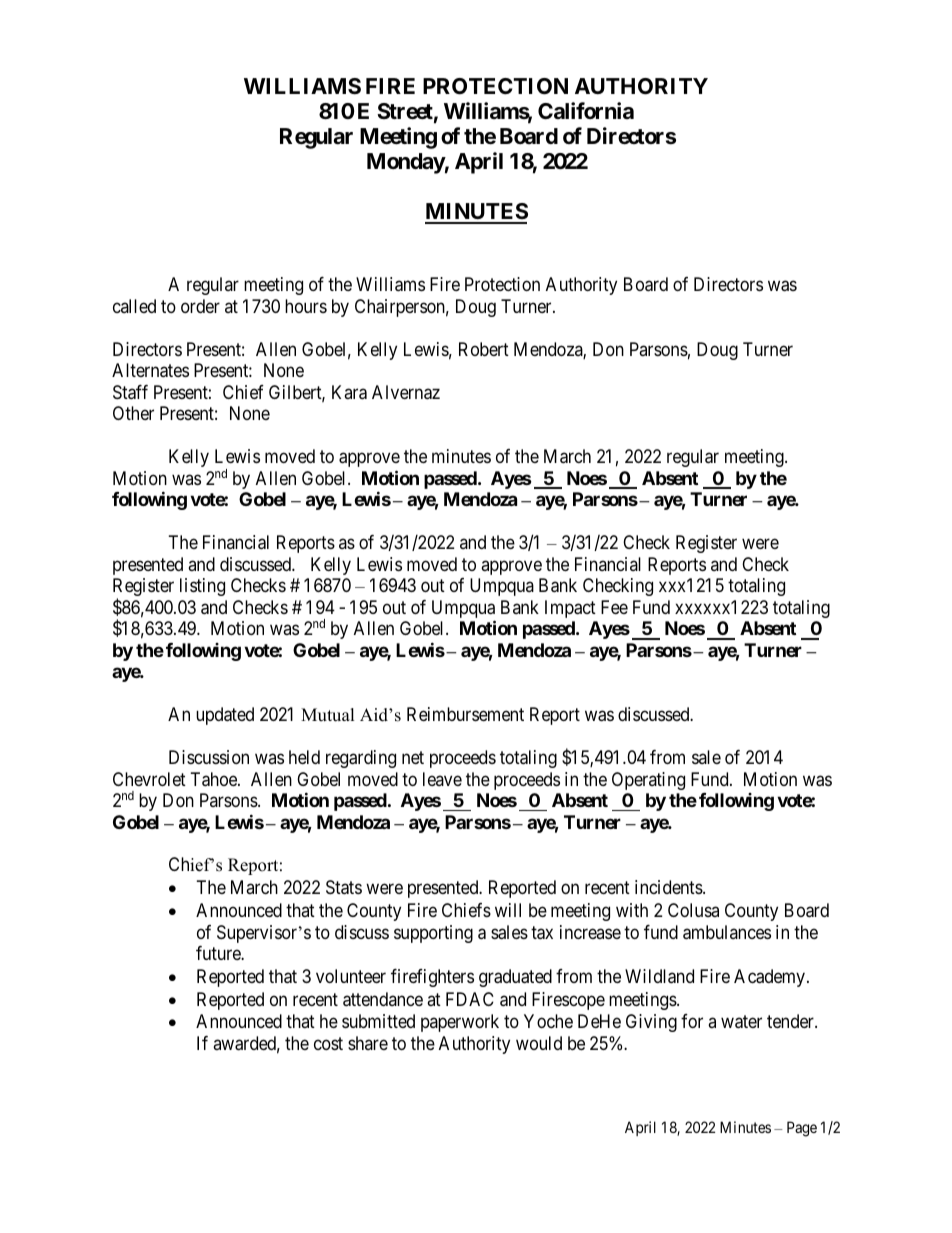  What do you see at coordinates (586, 110) in the screenshot?
I see `California` at bounding box center [586, 110].
